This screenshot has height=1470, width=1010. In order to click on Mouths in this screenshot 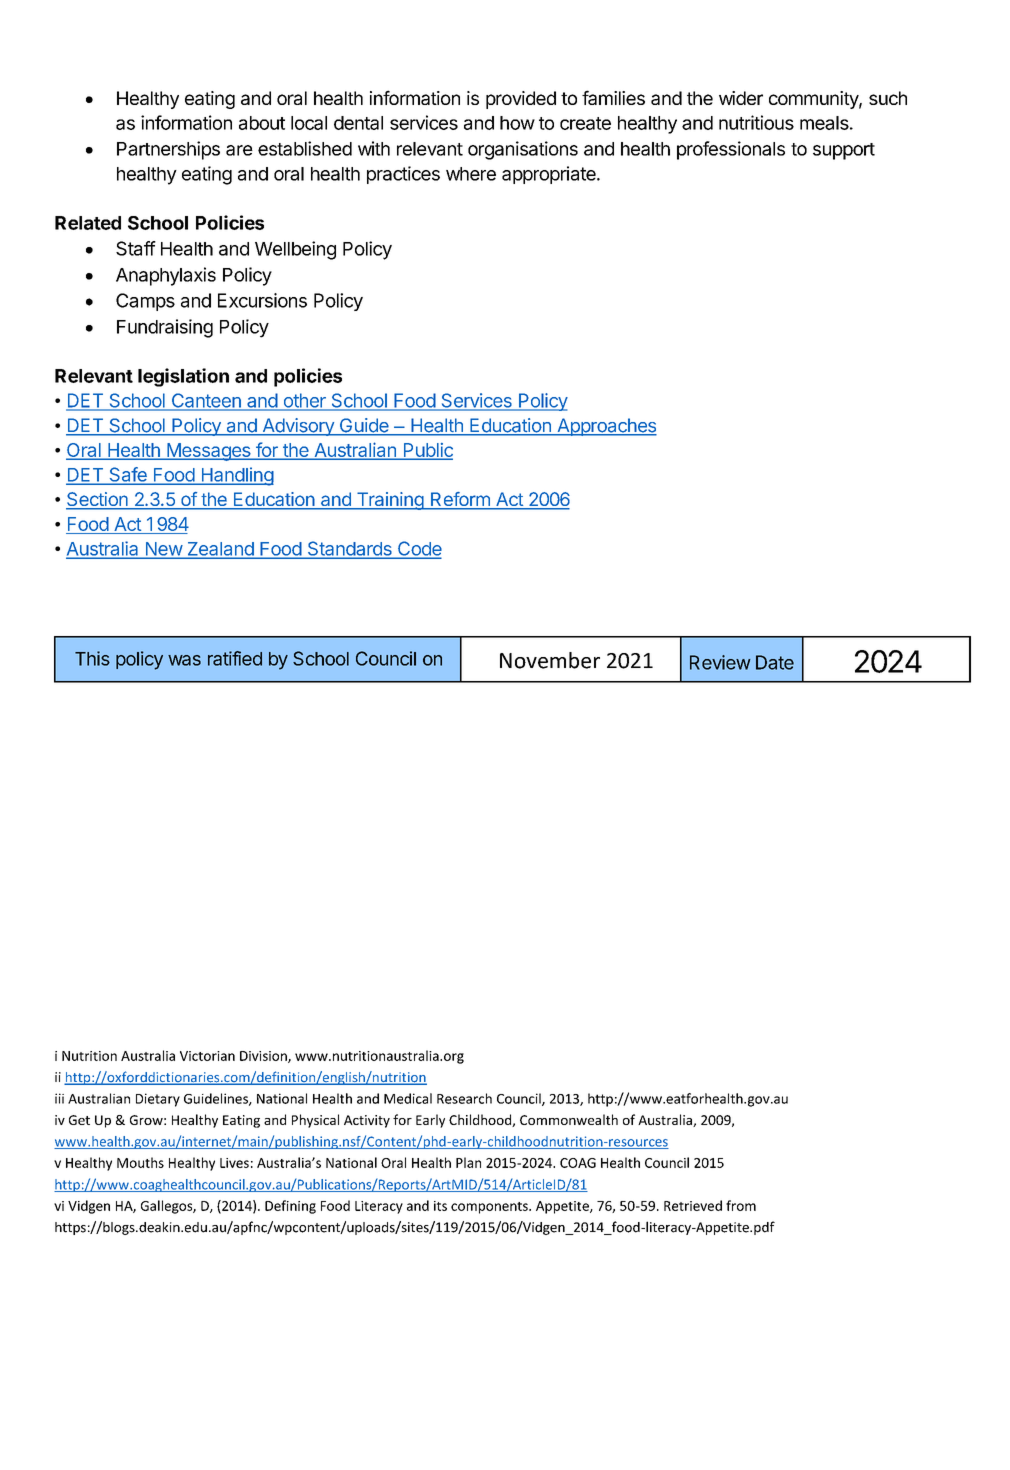, I will do `click(140, 1162)`.
